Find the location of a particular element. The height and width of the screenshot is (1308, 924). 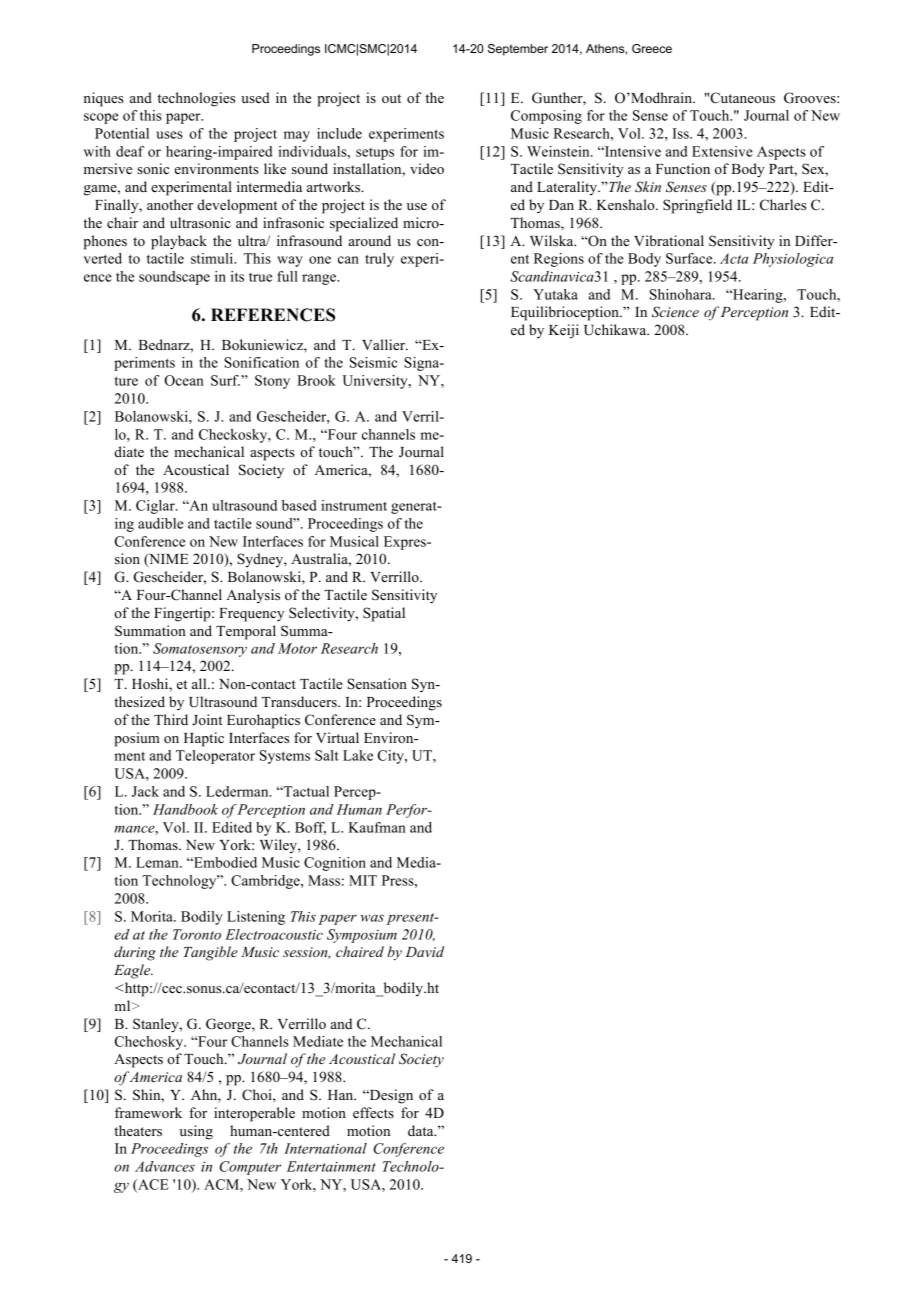

Keiji is located at coordinates (564, 331).
